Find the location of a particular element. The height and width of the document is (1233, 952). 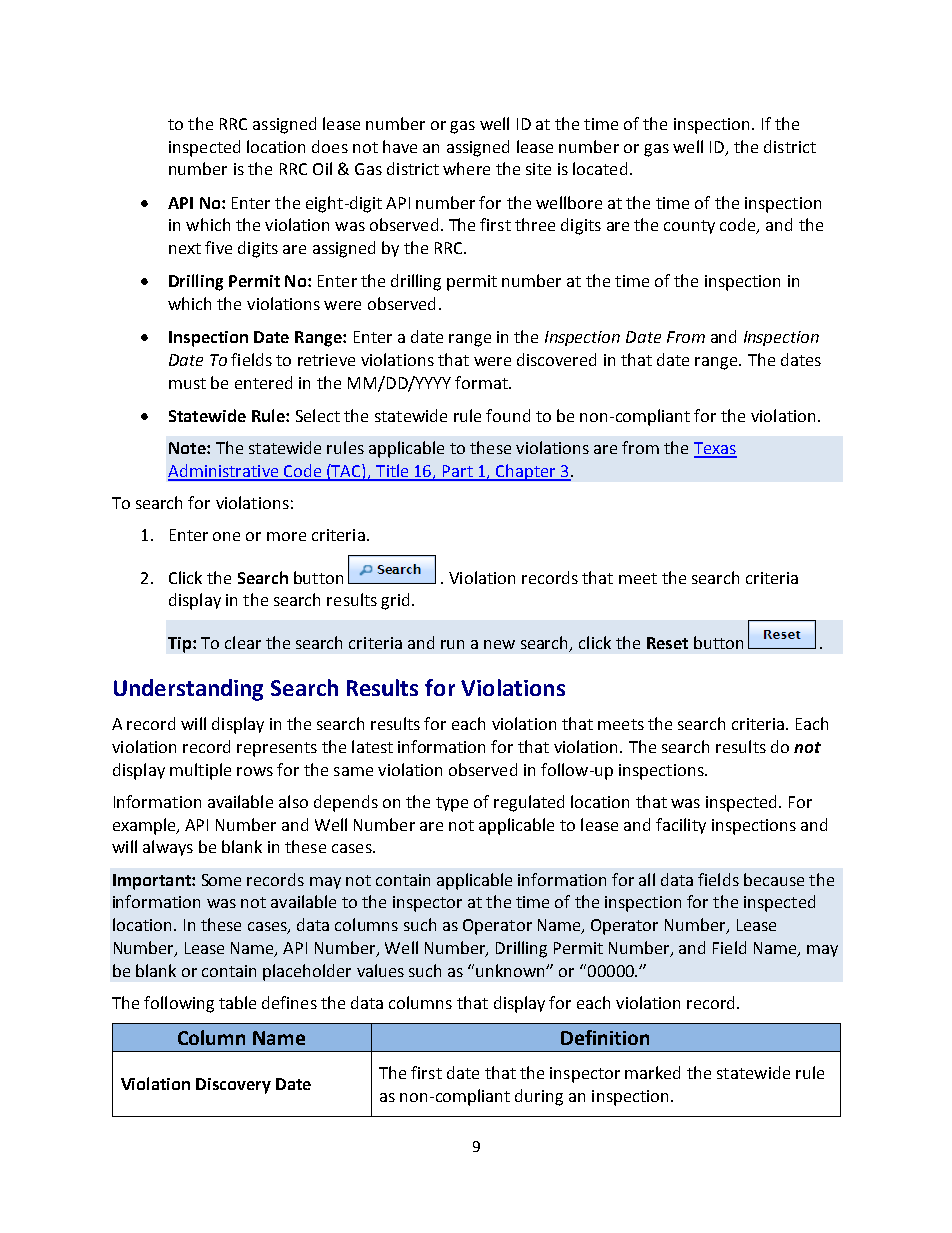

Reset is located at coordinates (667, 643).
